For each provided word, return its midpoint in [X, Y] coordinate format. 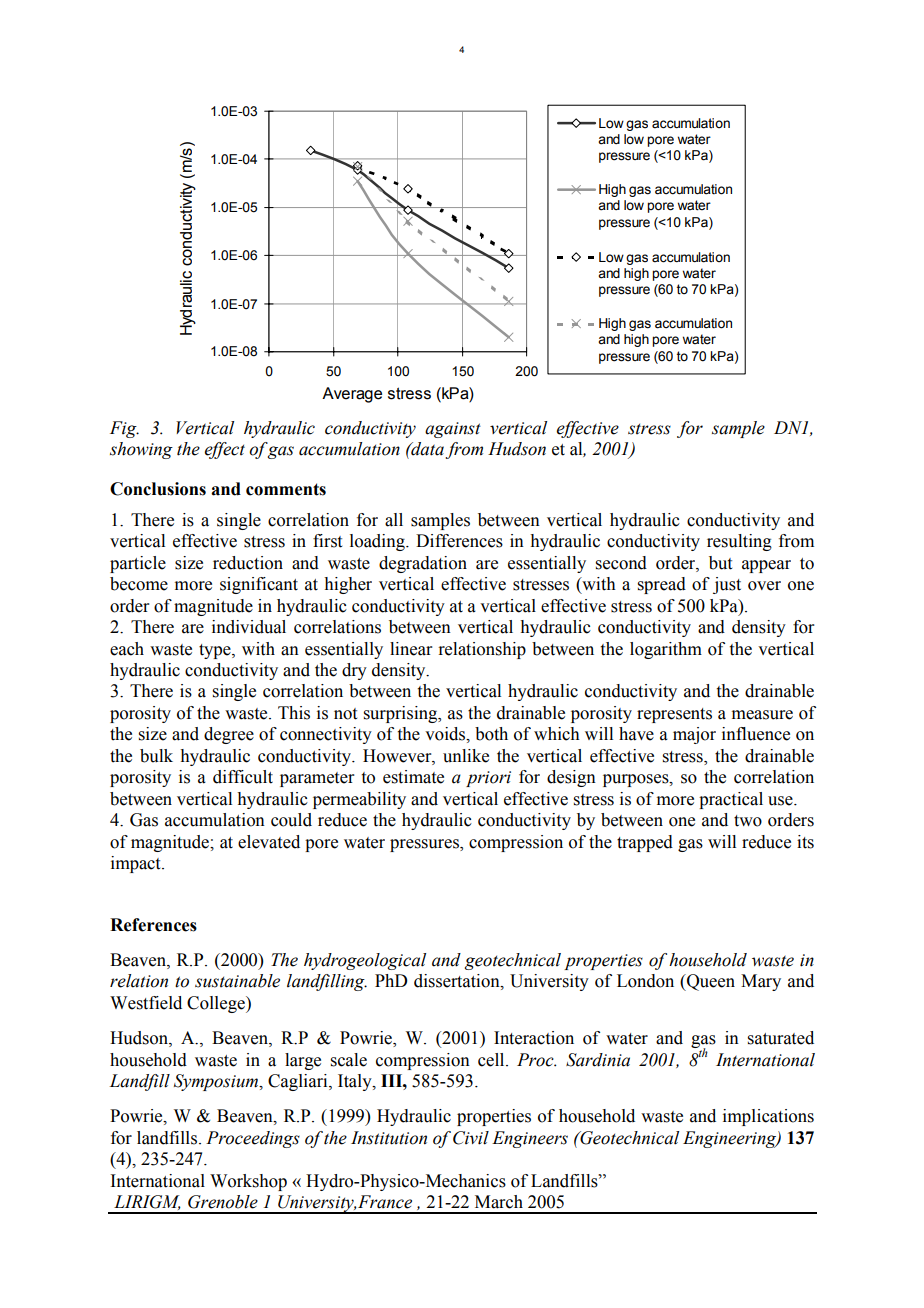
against [453, 430]
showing [141, 450]
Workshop [248, 1182]
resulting [739, 542]
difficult [243, 777]
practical [731, 800]
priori [488, 779]
